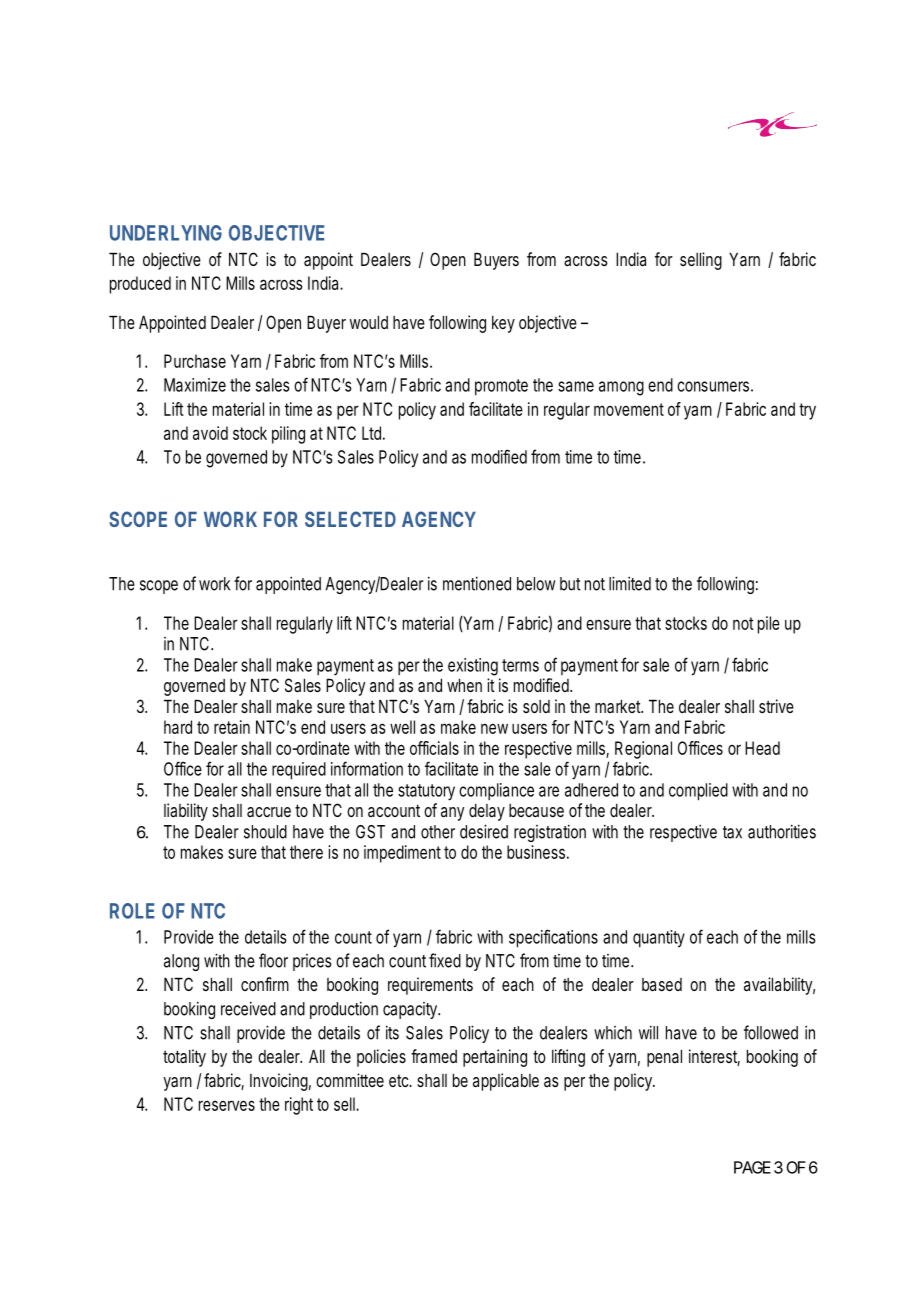 This page has height=1308, width=924. Describe the element at coordinates (186, 812) in the page. I see `liability` at that location.
